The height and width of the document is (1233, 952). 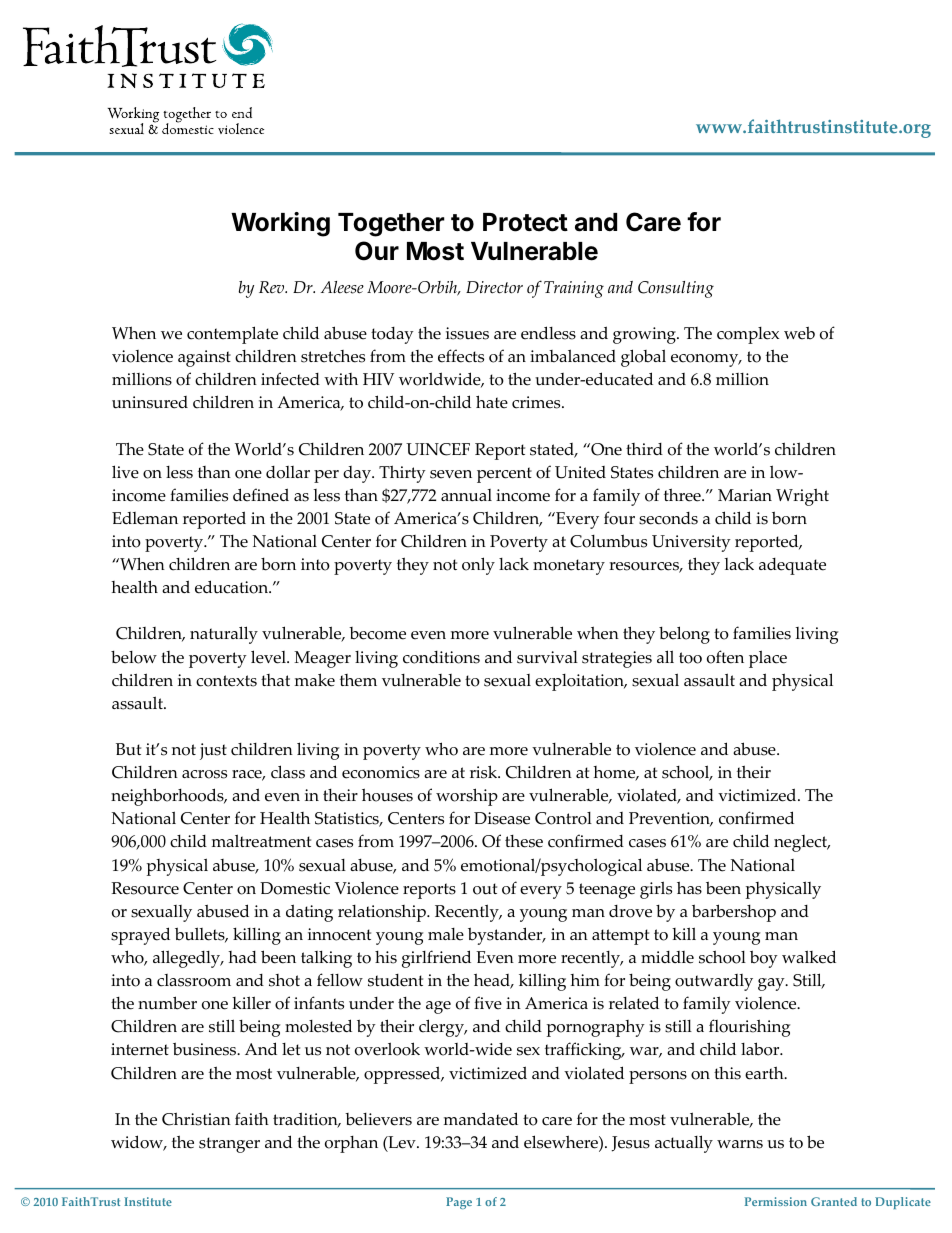 I want to click on education, so click(x=233, y=587).
